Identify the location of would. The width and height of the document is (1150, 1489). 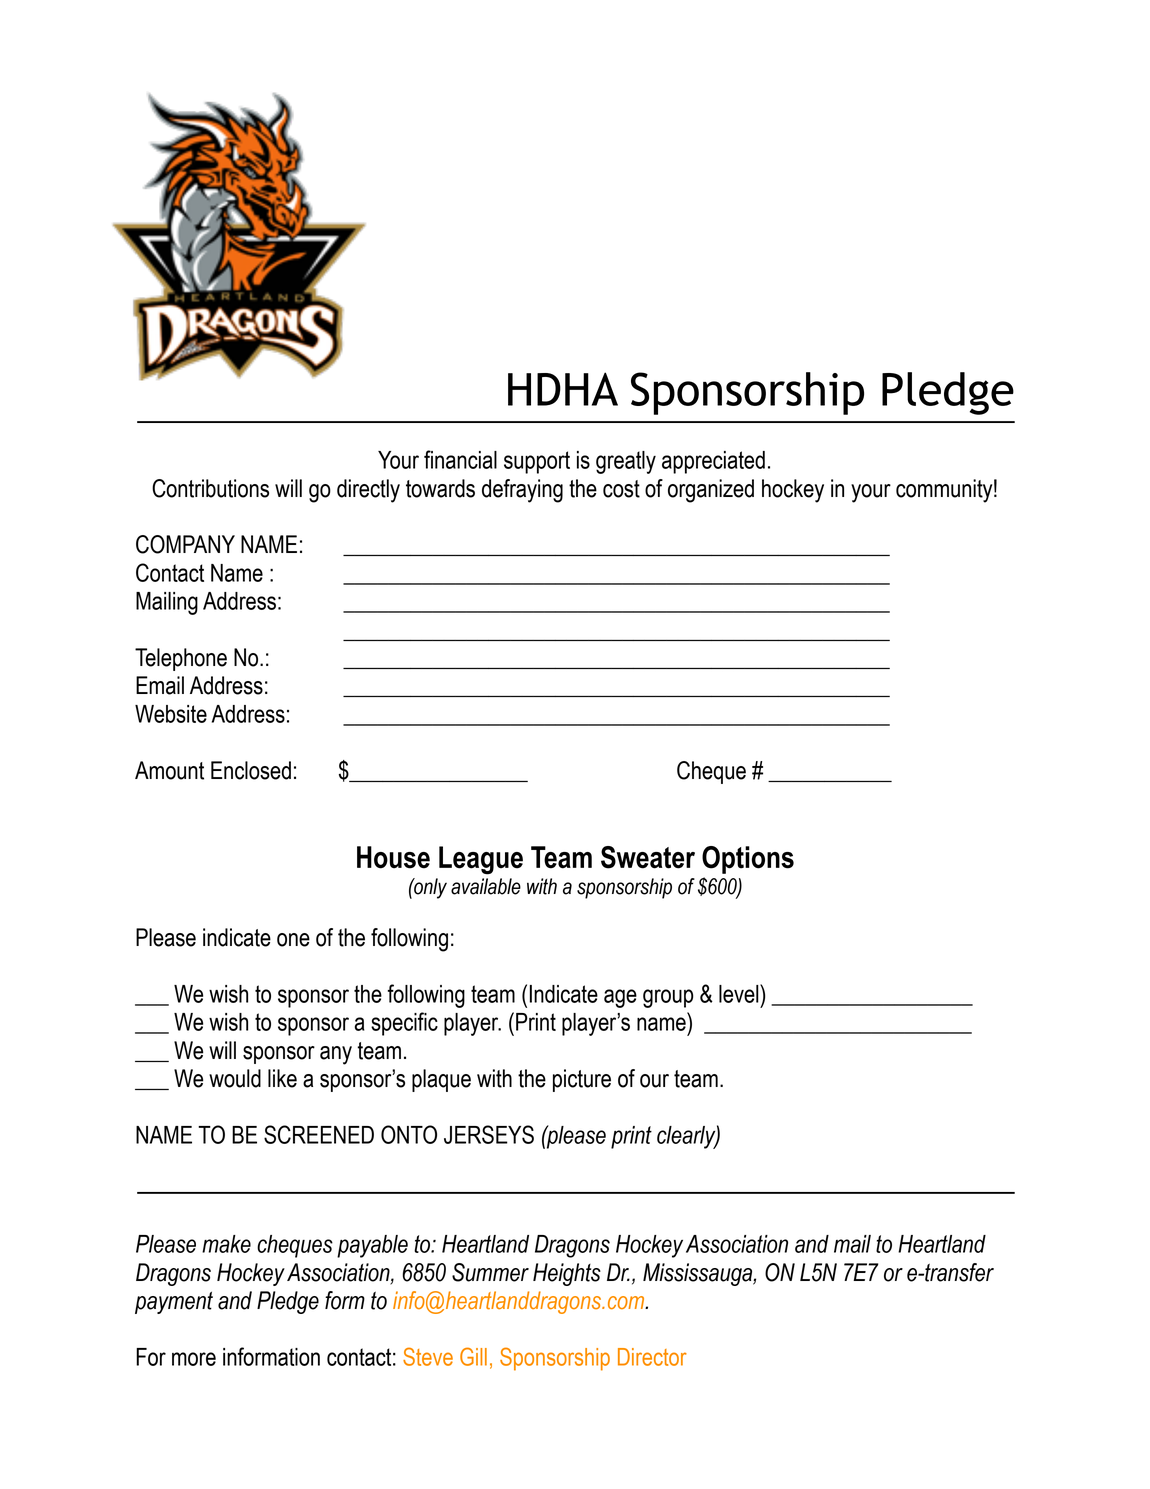
(235, 1078).
